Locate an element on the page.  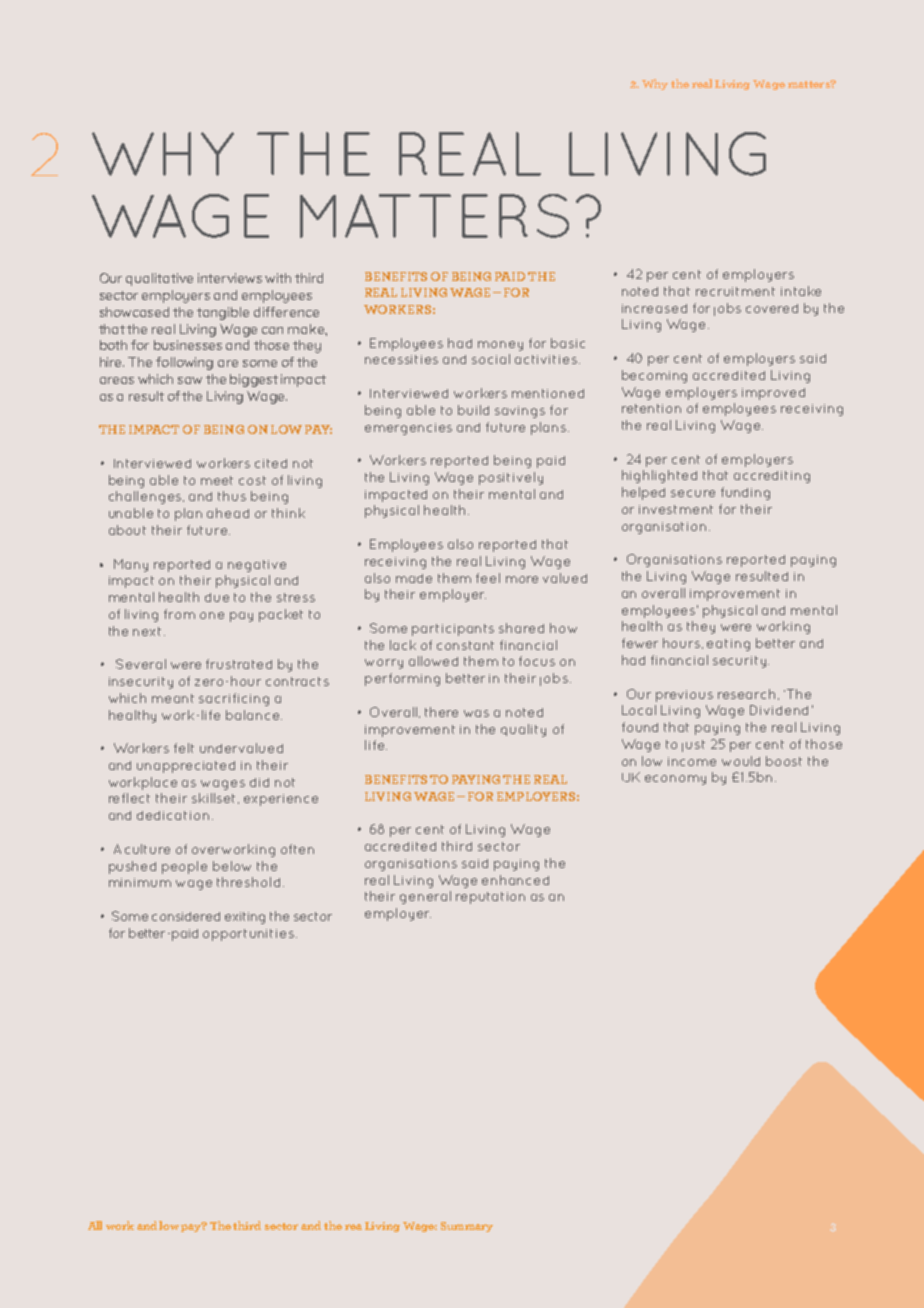
recruitment is located at coordinates (735, 291).
